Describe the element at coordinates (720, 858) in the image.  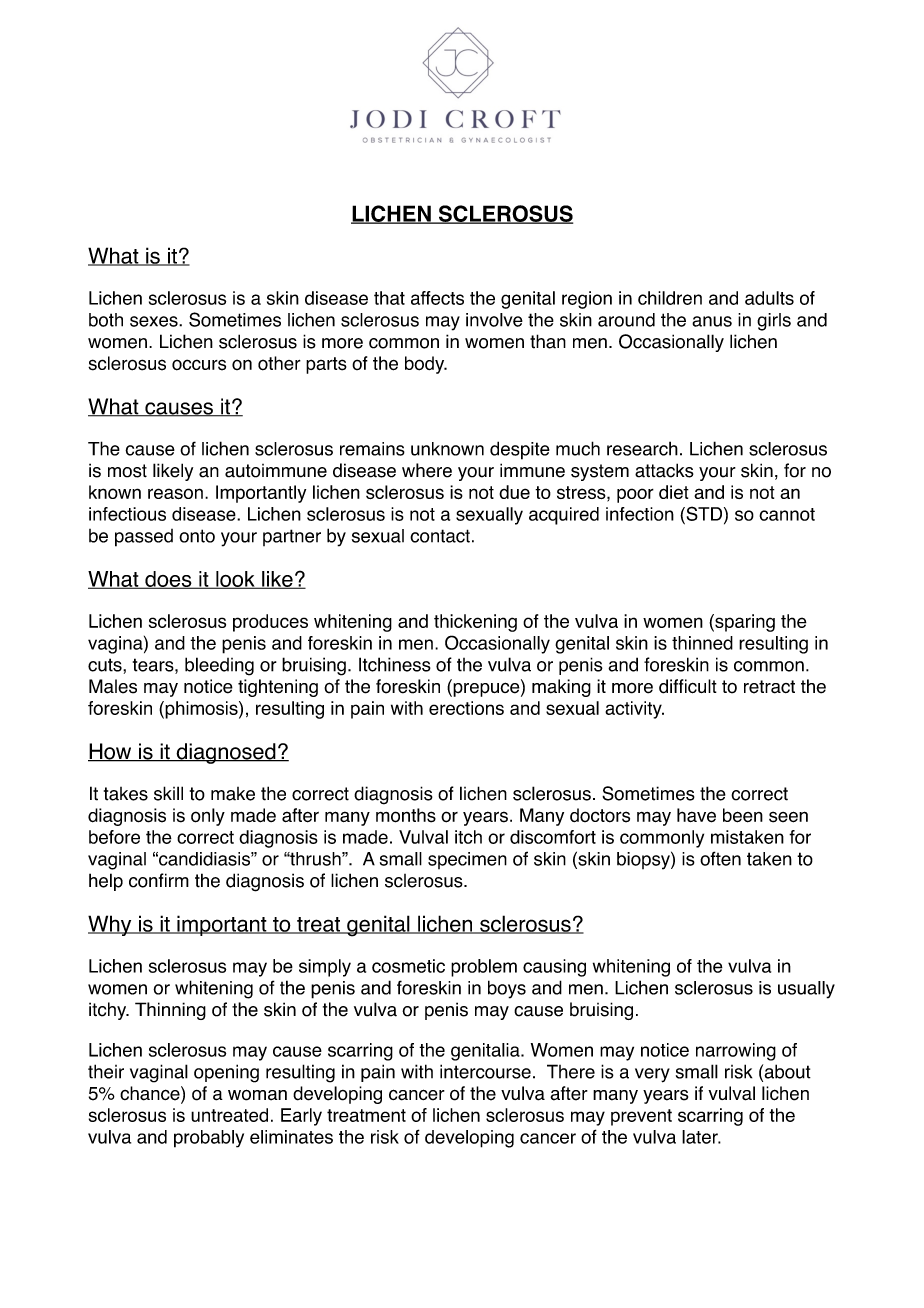
I see `often` at that location.
